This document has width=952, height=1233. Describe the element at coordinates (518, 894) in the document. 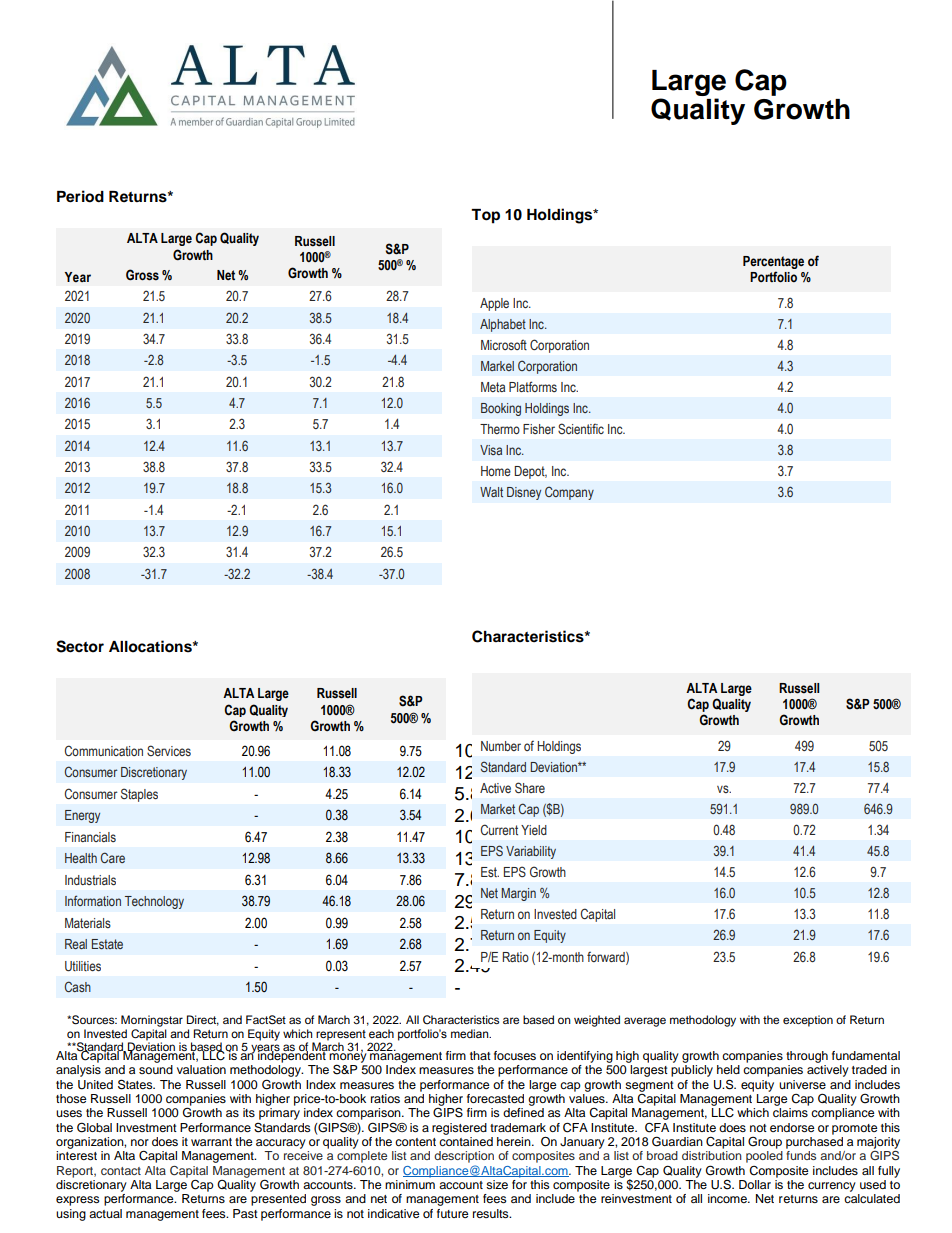

I see `Margin` at that location.
